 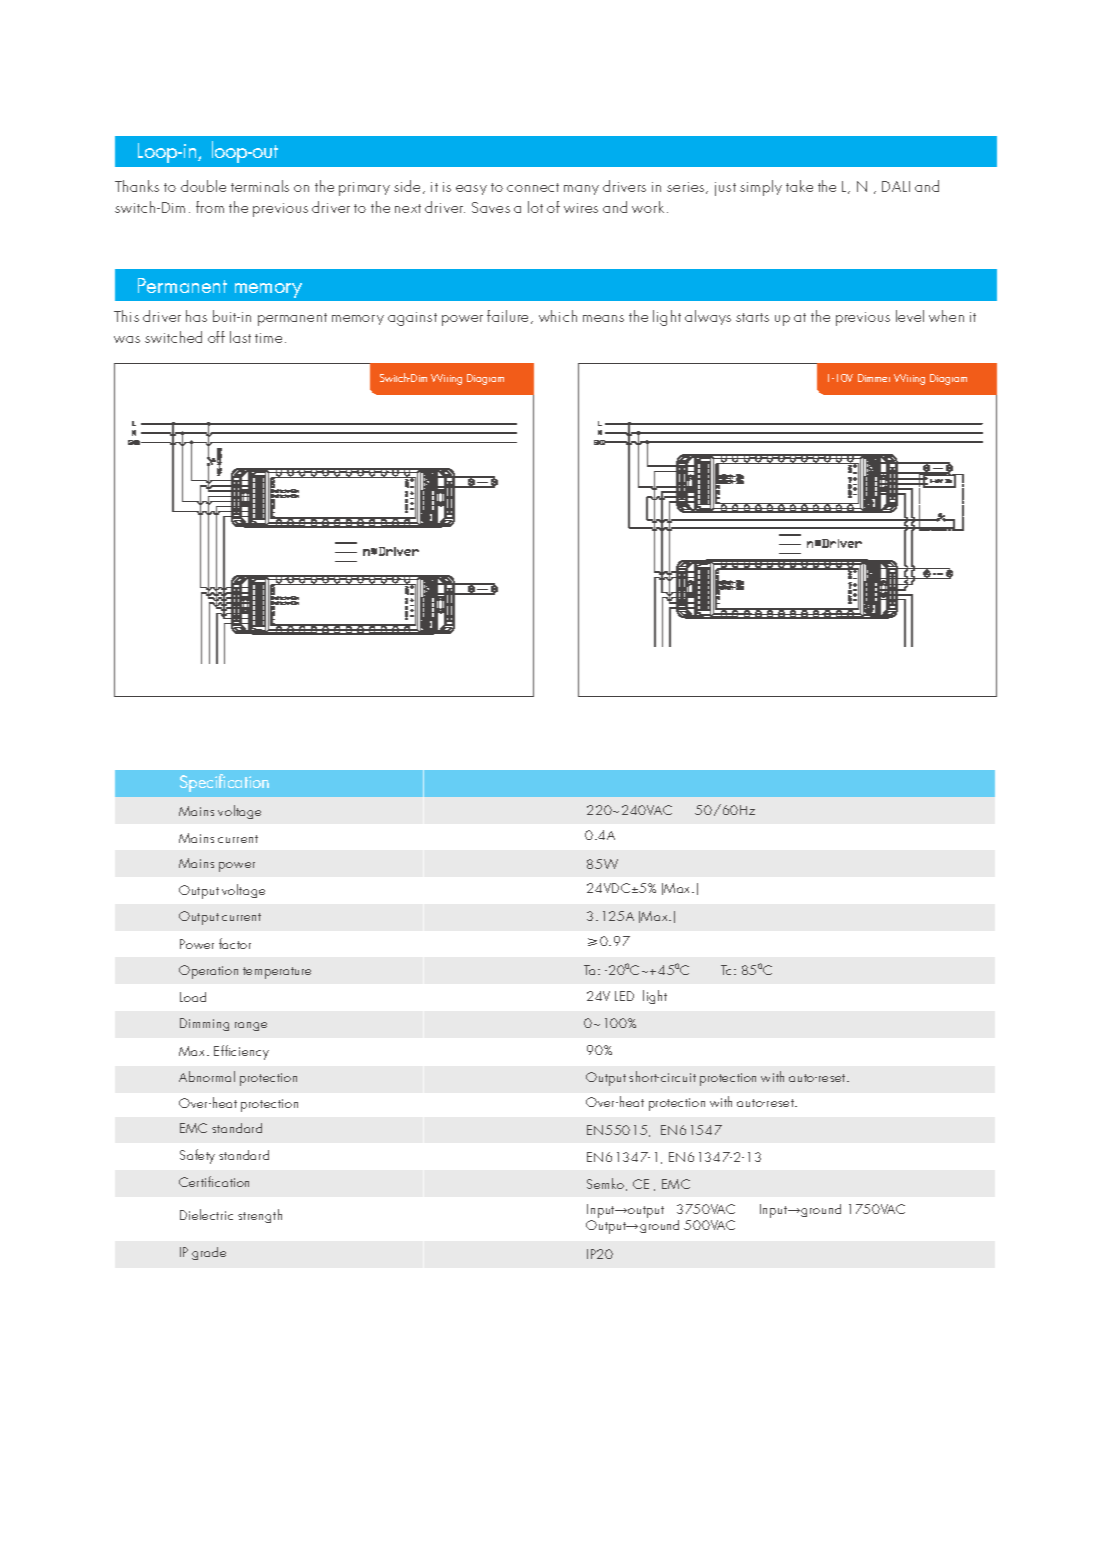 I want to click on LED, so click(x=624, y=996).
